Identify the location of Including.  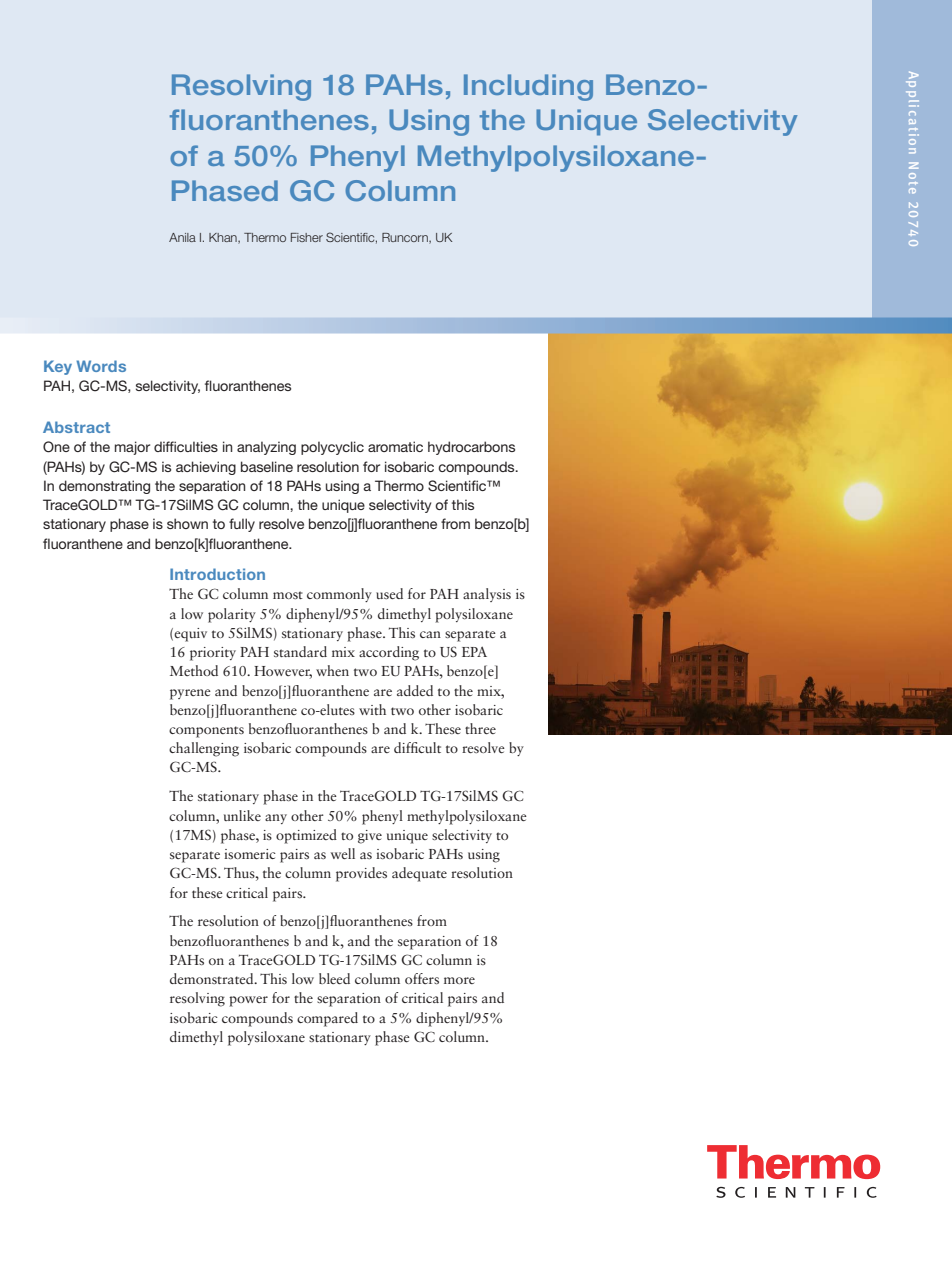
(528, 87).
